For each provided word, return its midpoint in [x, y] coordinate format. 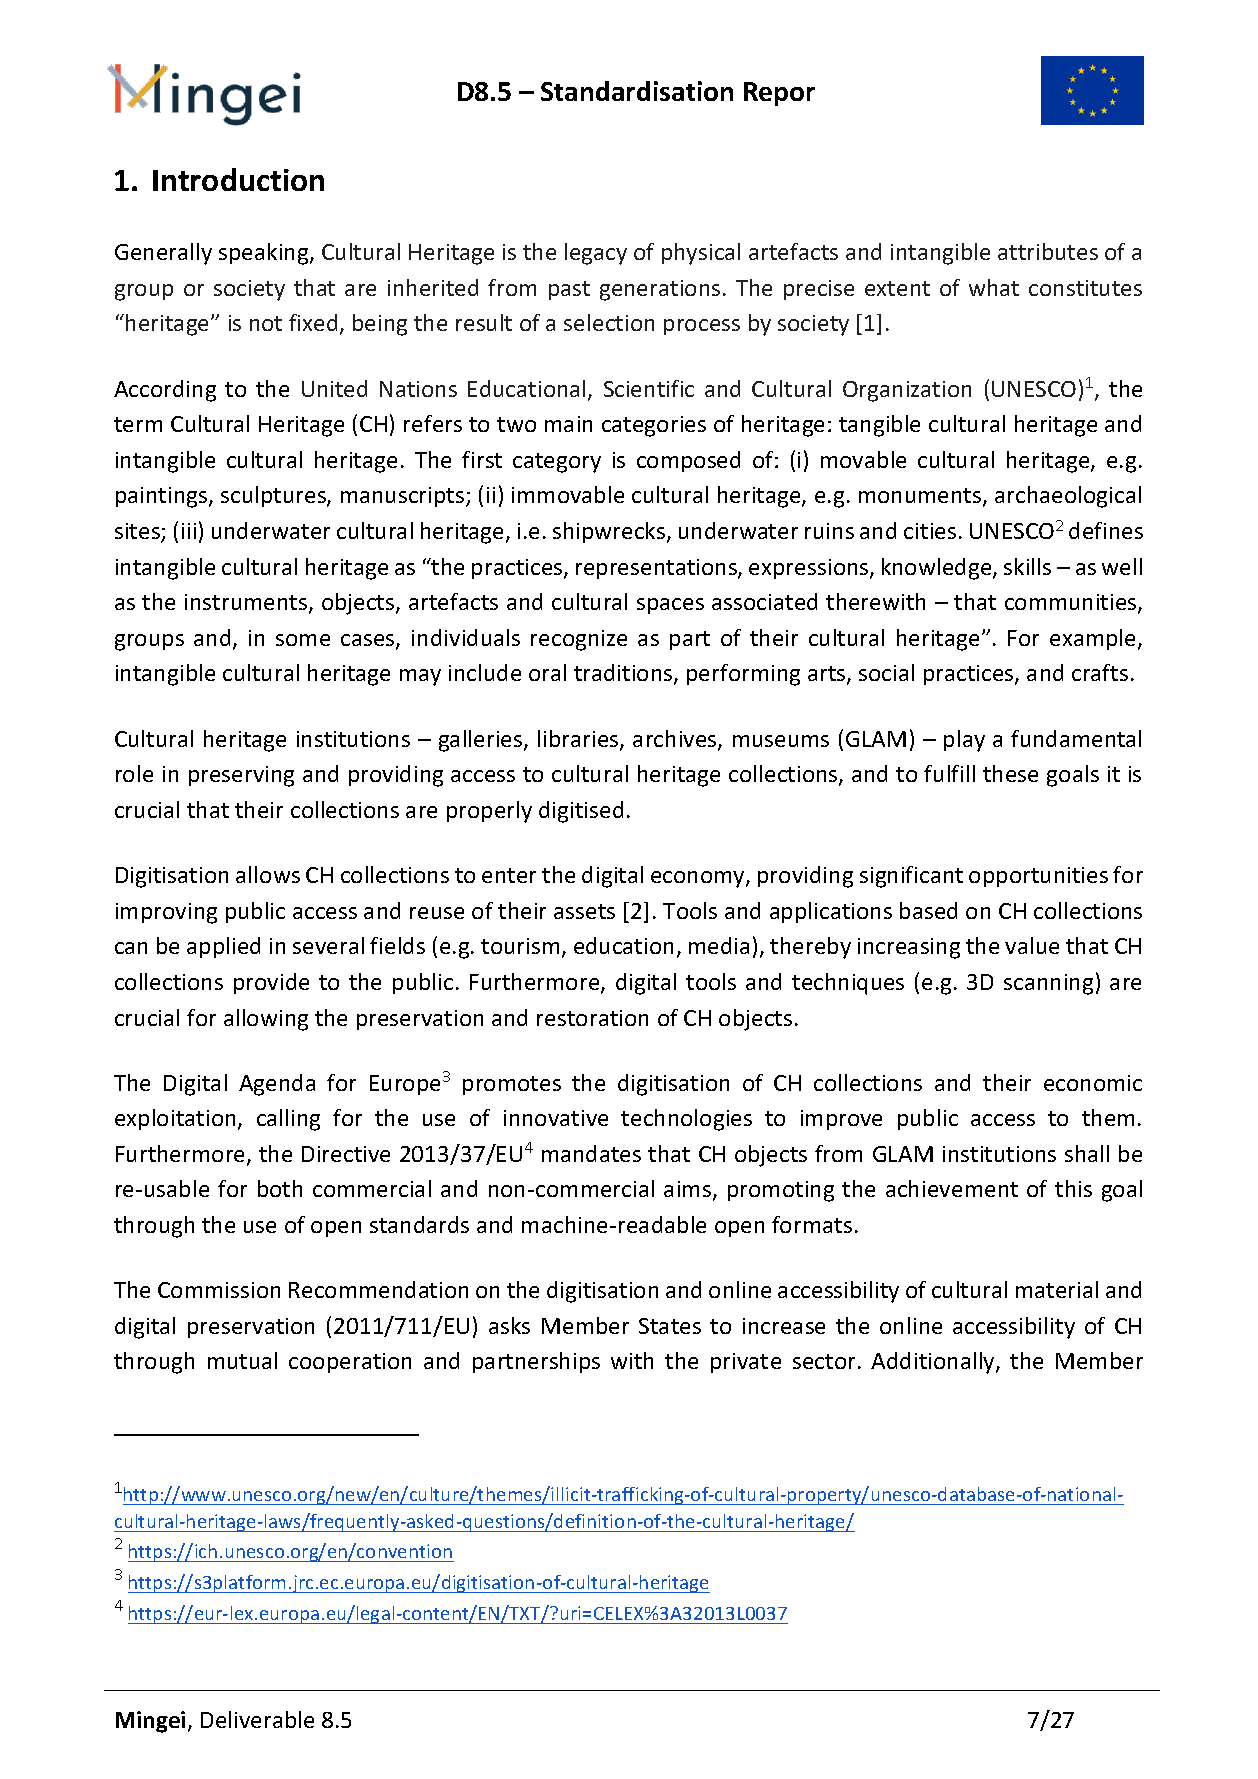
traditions [624, 674]
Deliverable [257, 1719]
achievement [952, 1188]
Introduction [238, 179]
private [746, 1363]
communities [1072, 603]
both [280, 1188]
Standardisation [637, 91]
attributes [1048, 251]
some [303, 640]
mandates [591, 1153]
